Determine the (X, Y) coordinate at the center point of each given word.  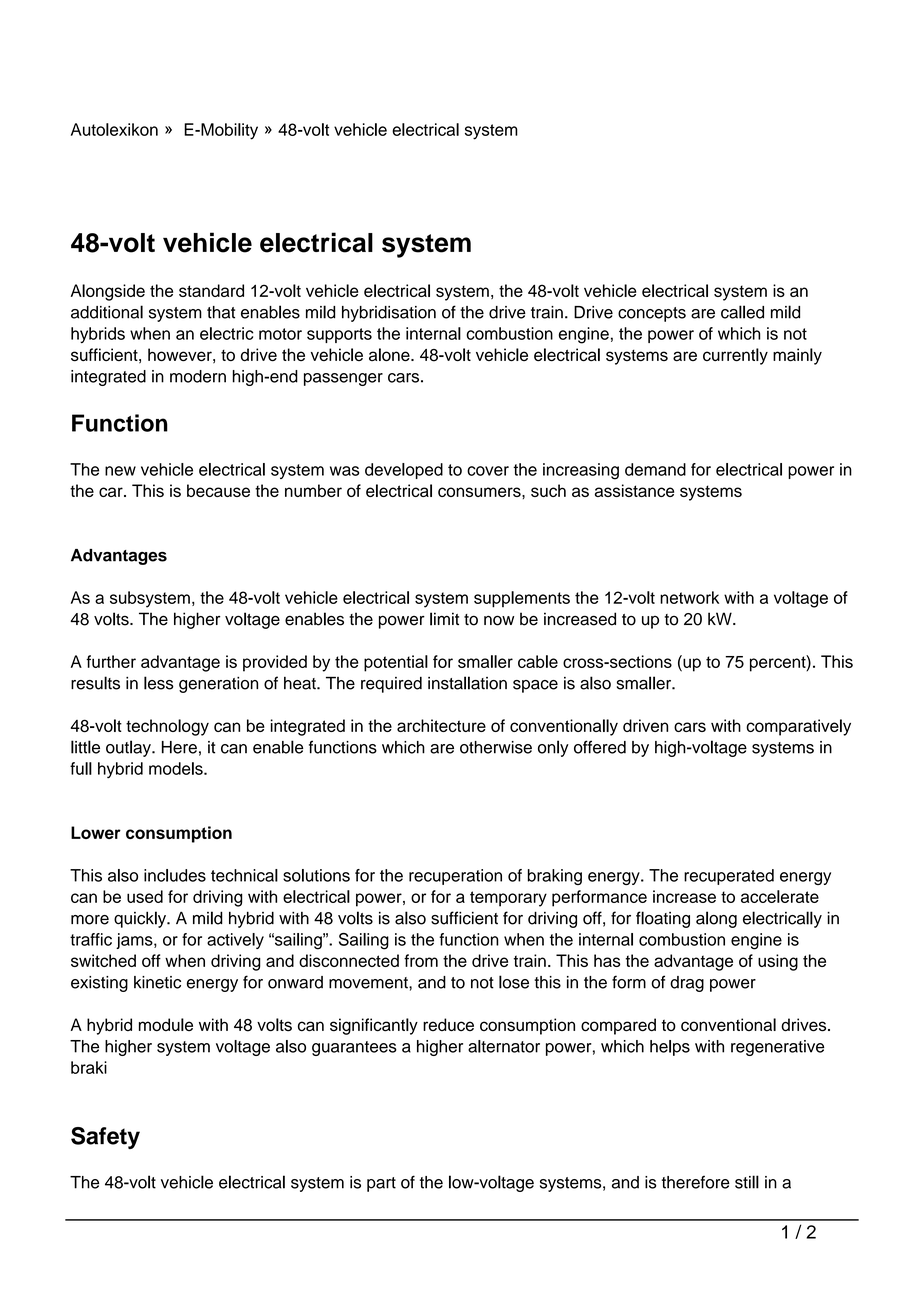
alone (390, 355)
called (742, 312)
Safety (105, 1138)
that (221, 312)
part (381, 1184)
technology (167, 727)
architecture (441, 725)
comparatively (798, 727)
